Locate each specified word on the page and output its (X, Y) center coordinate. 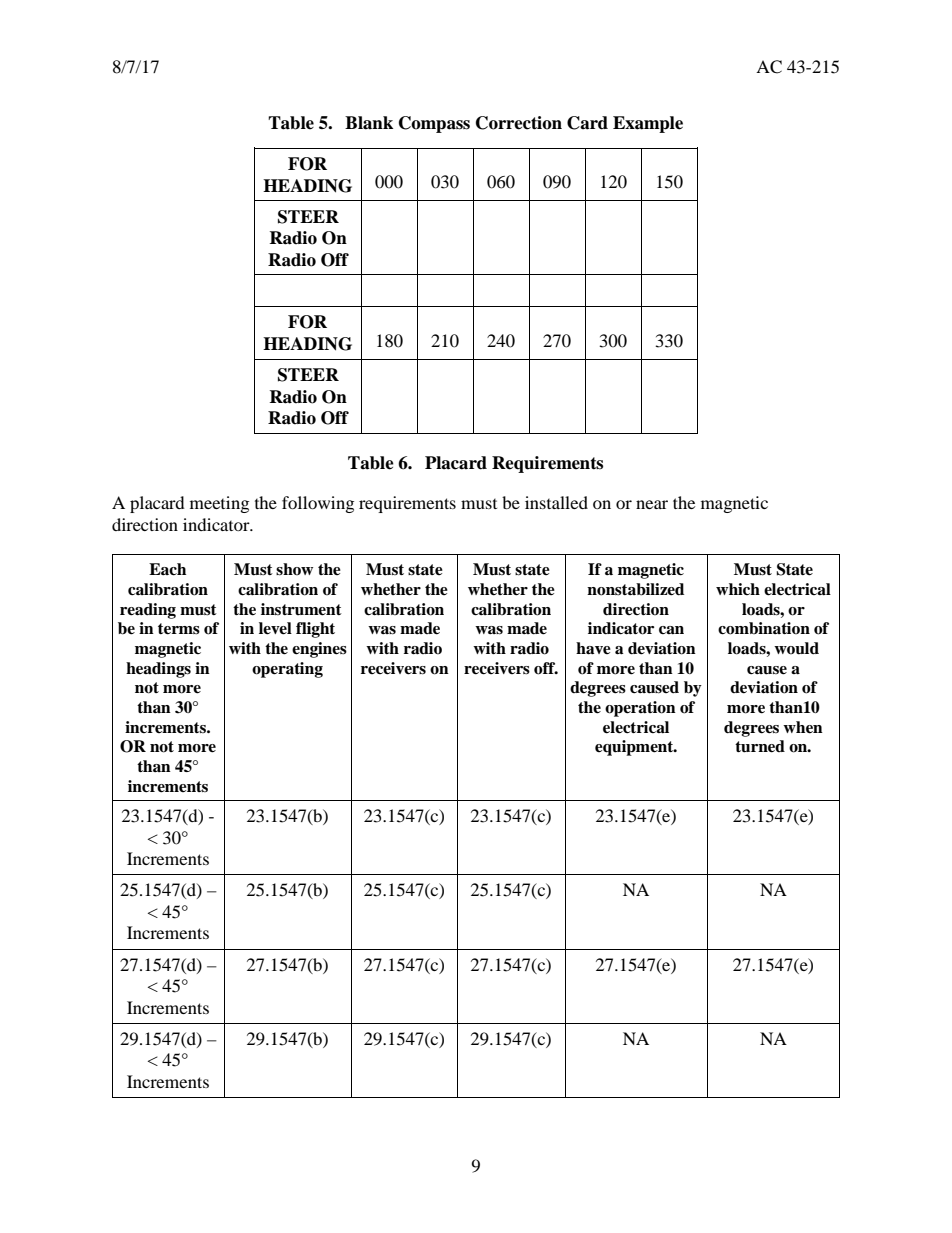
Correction (519, 123)
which (738, 589)
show (294, 569)
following (318, 504)
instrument (301, 609)
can (671, 630)
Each (167, 569)
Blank (369, 123)
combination (764, 628)
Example (648, 124)
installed (556, 502)
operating (287, 670)
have (593, 648)
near (652, 504)
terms (179, 629)
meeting (219, 504)
